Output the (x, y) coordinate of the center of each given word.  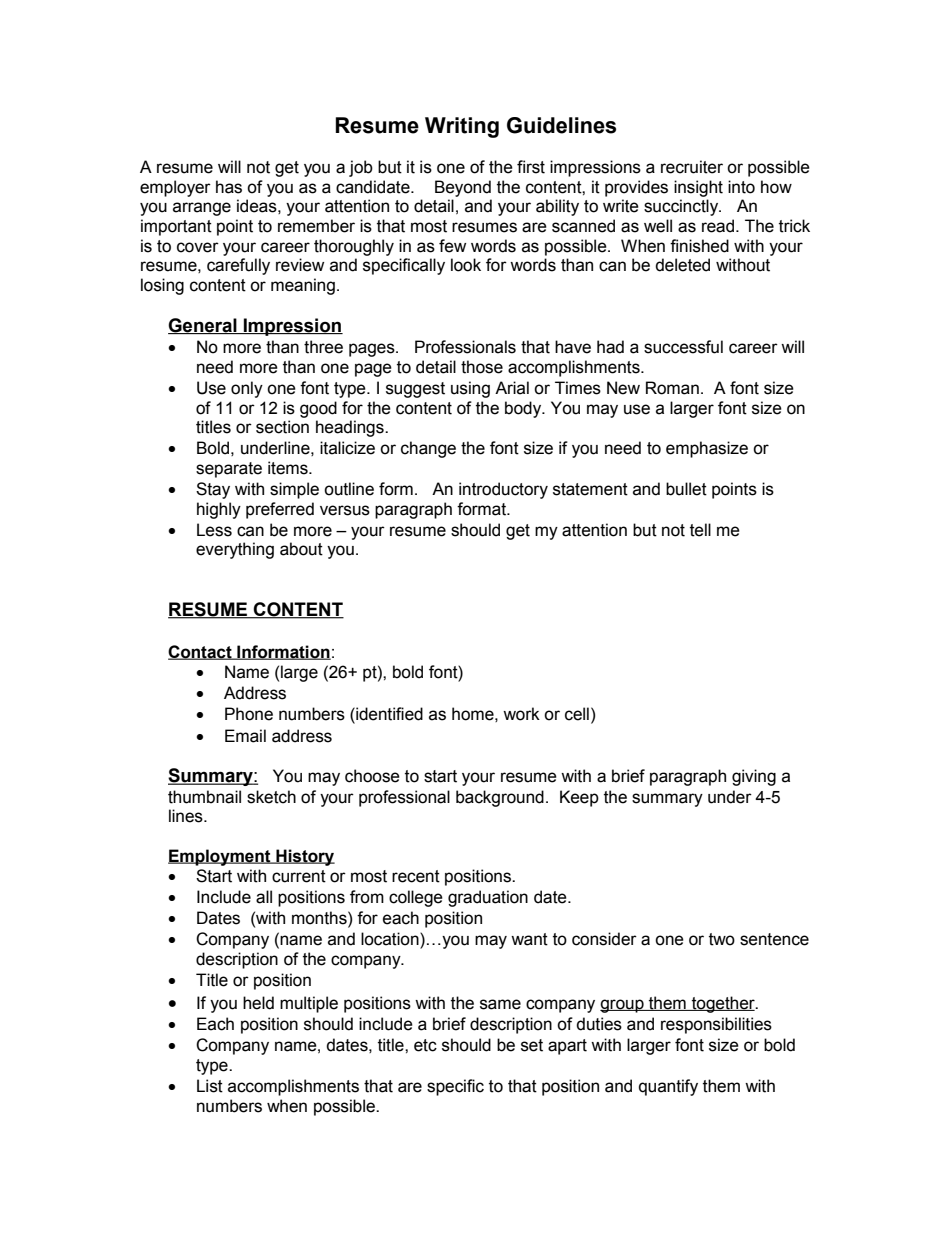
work (521, 714)
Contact (201, 652)
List (210, 1086)
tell (700, 530)
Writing (462, 127)
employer (175, 188)
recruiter (692, 167)
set (532, 1045)
